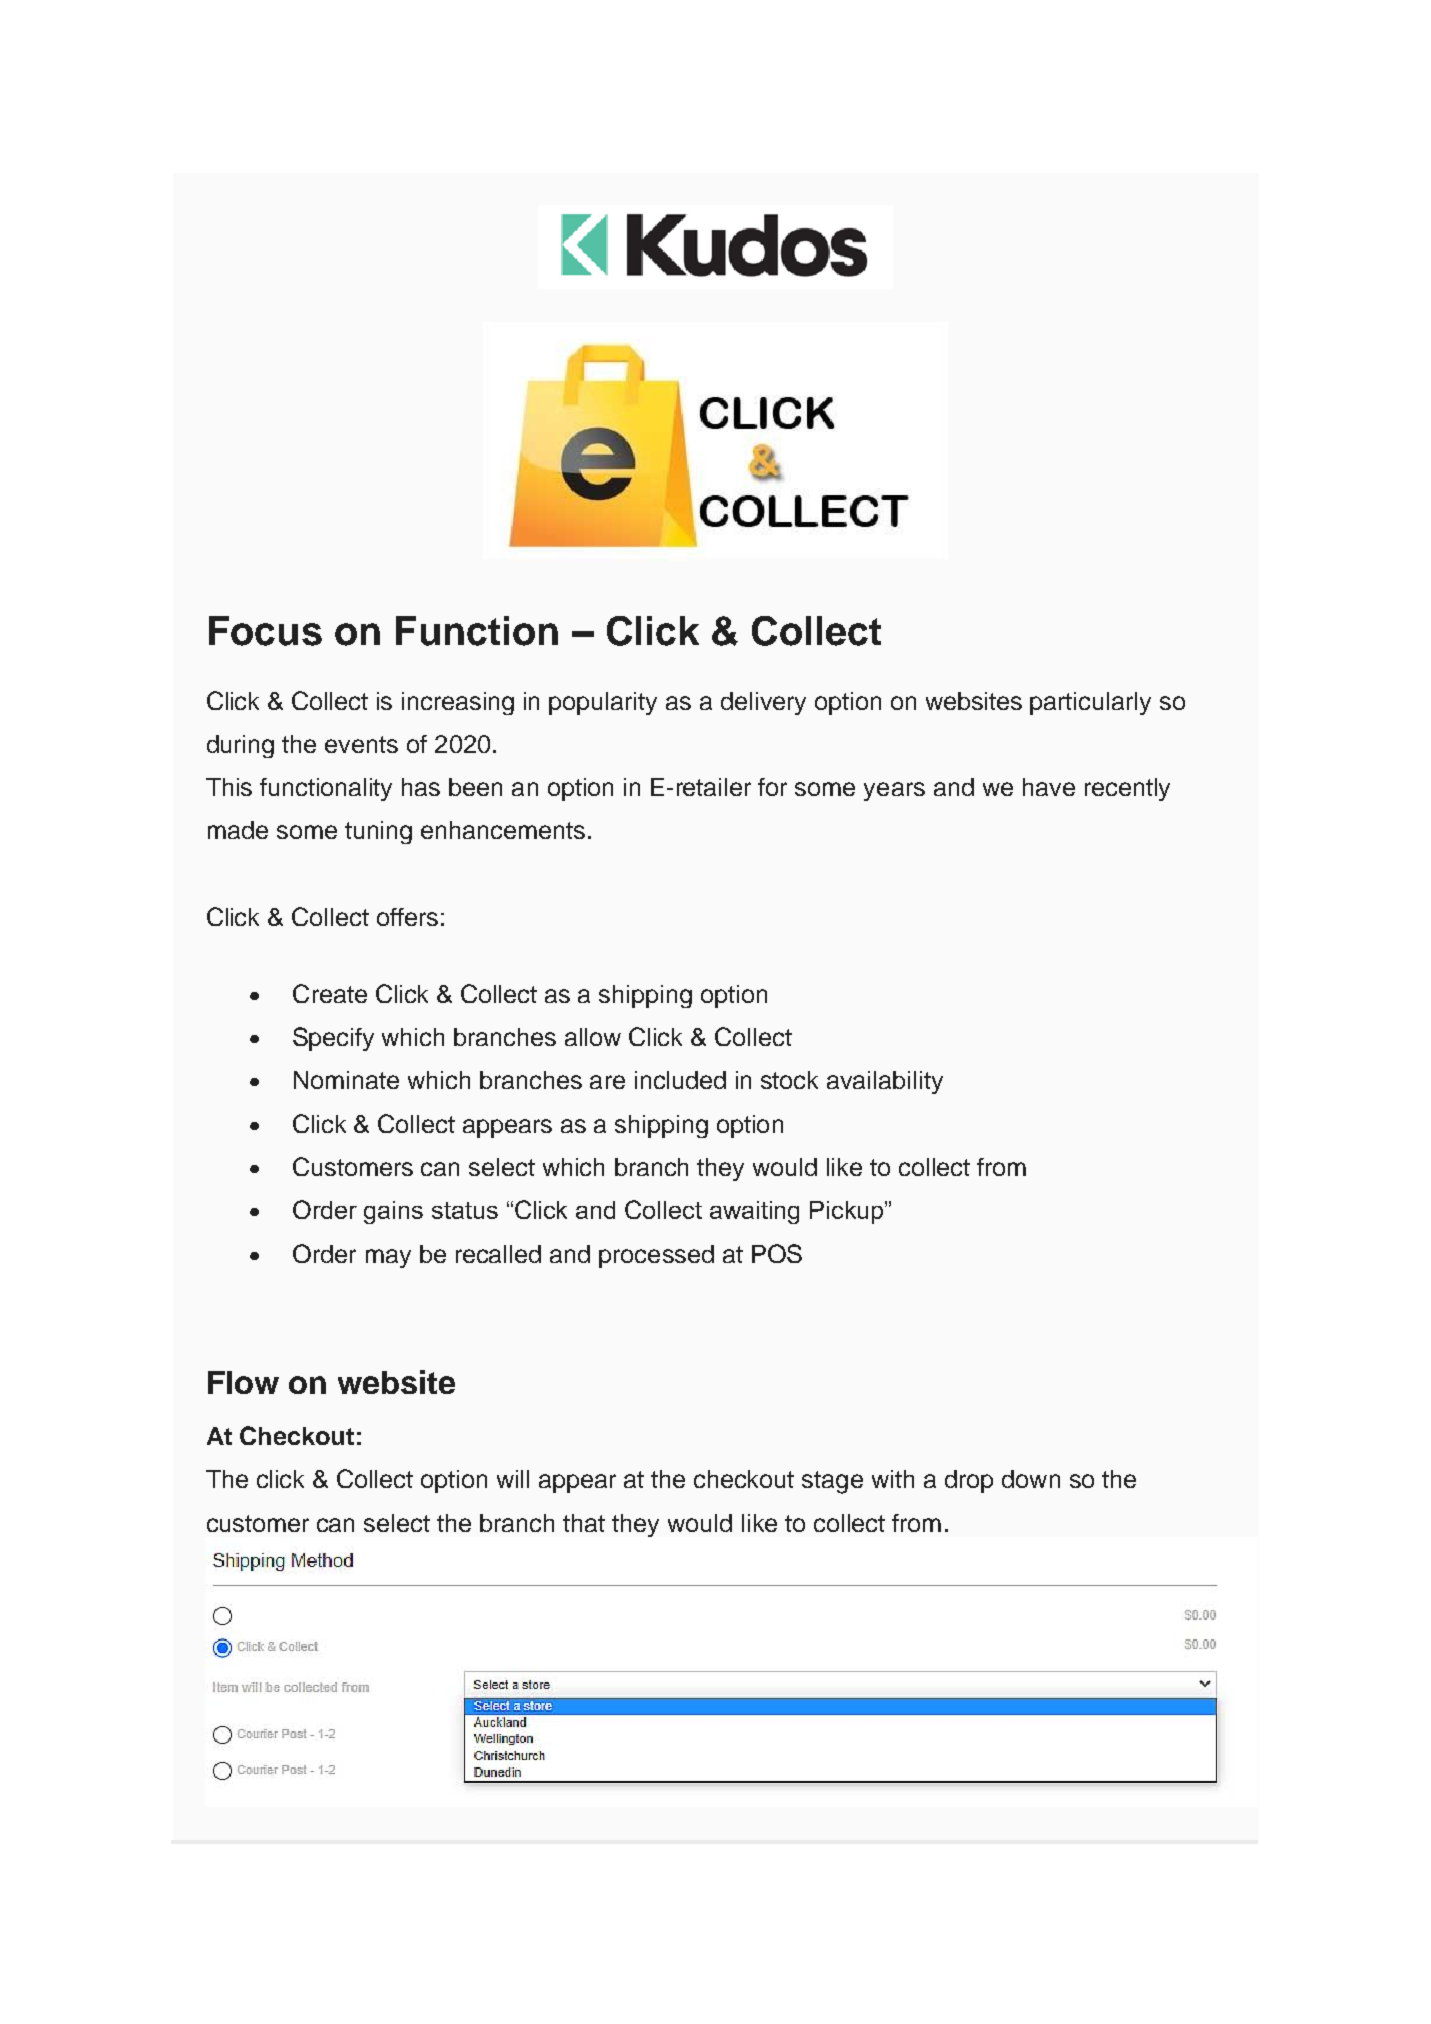 The height and width of the page is (2024, 1431). I want to click on down, so click(1031, 1479).
